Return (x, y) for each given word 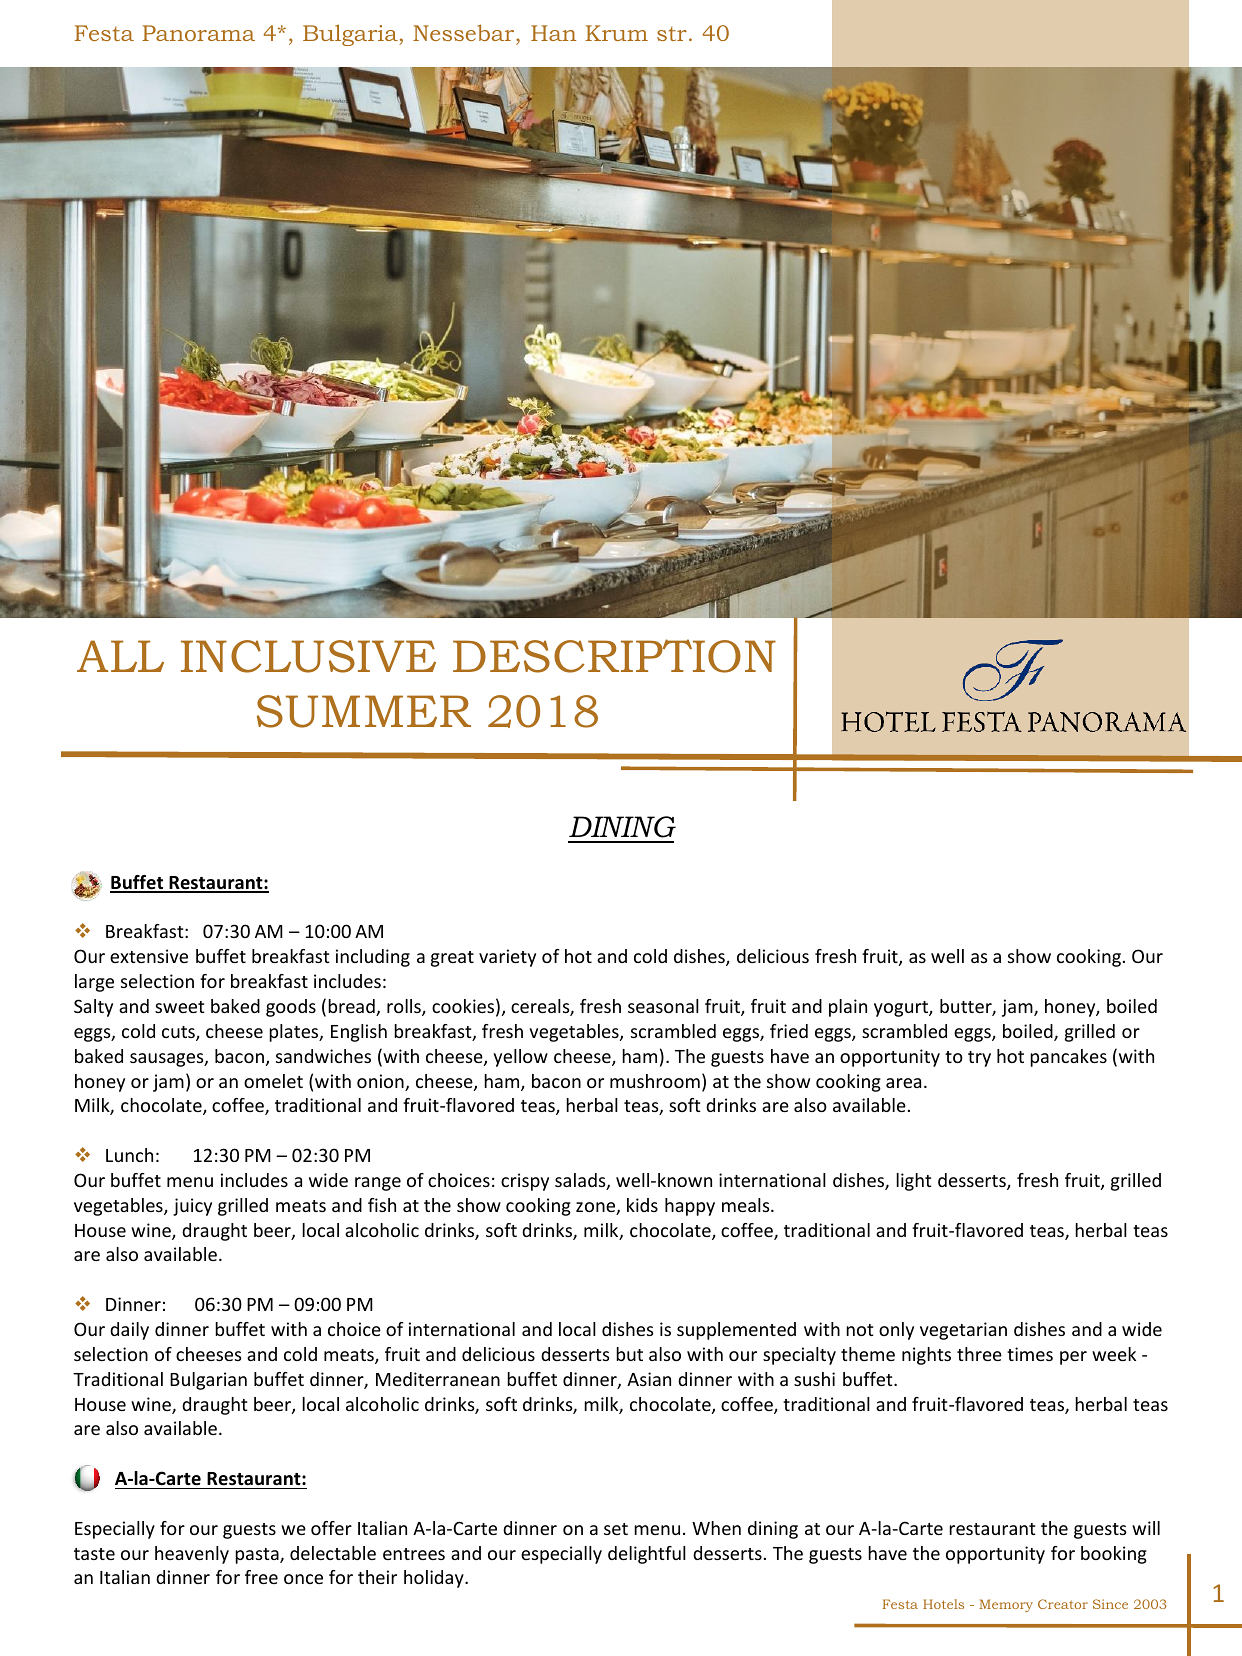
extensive (149, 956)
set (616, 1529)
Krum (617, 33)
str (672, 34)
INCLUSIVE (308, 656)
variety (507, 958)
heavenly (192, 1555)
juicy (192, 1207)
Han (553, 33)
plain (848, 1008)
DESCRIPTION (614, 656)
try (979, 1059)
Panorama (198, 33)
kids (642, 1205)
